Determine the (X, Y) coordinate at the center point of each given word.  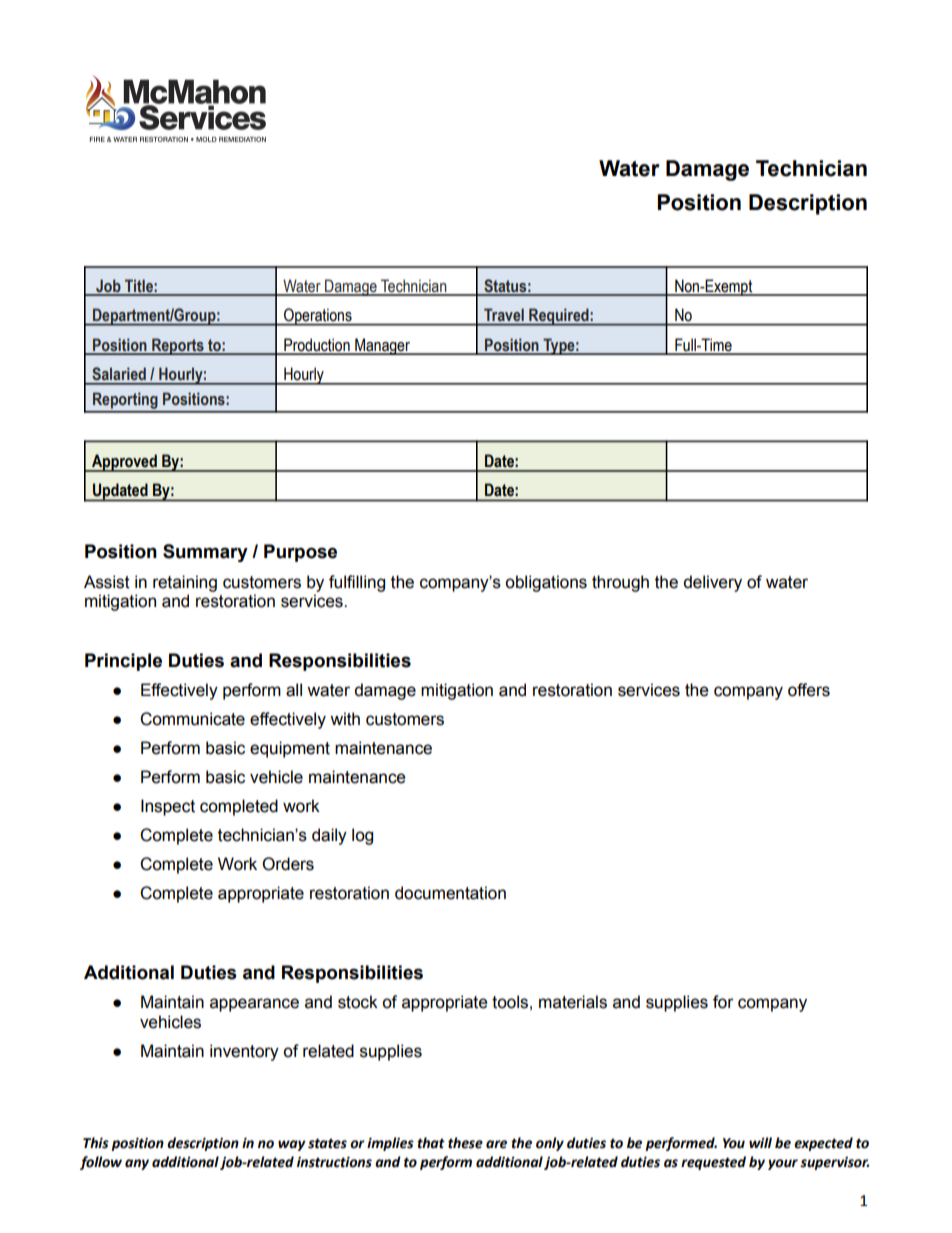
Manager (382, 346)
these (465, 1143)
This (96, 1143)
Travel (504, 315)
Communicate (192, 719)
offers (809, 690)
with (345, 719)
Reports (178, 346)
